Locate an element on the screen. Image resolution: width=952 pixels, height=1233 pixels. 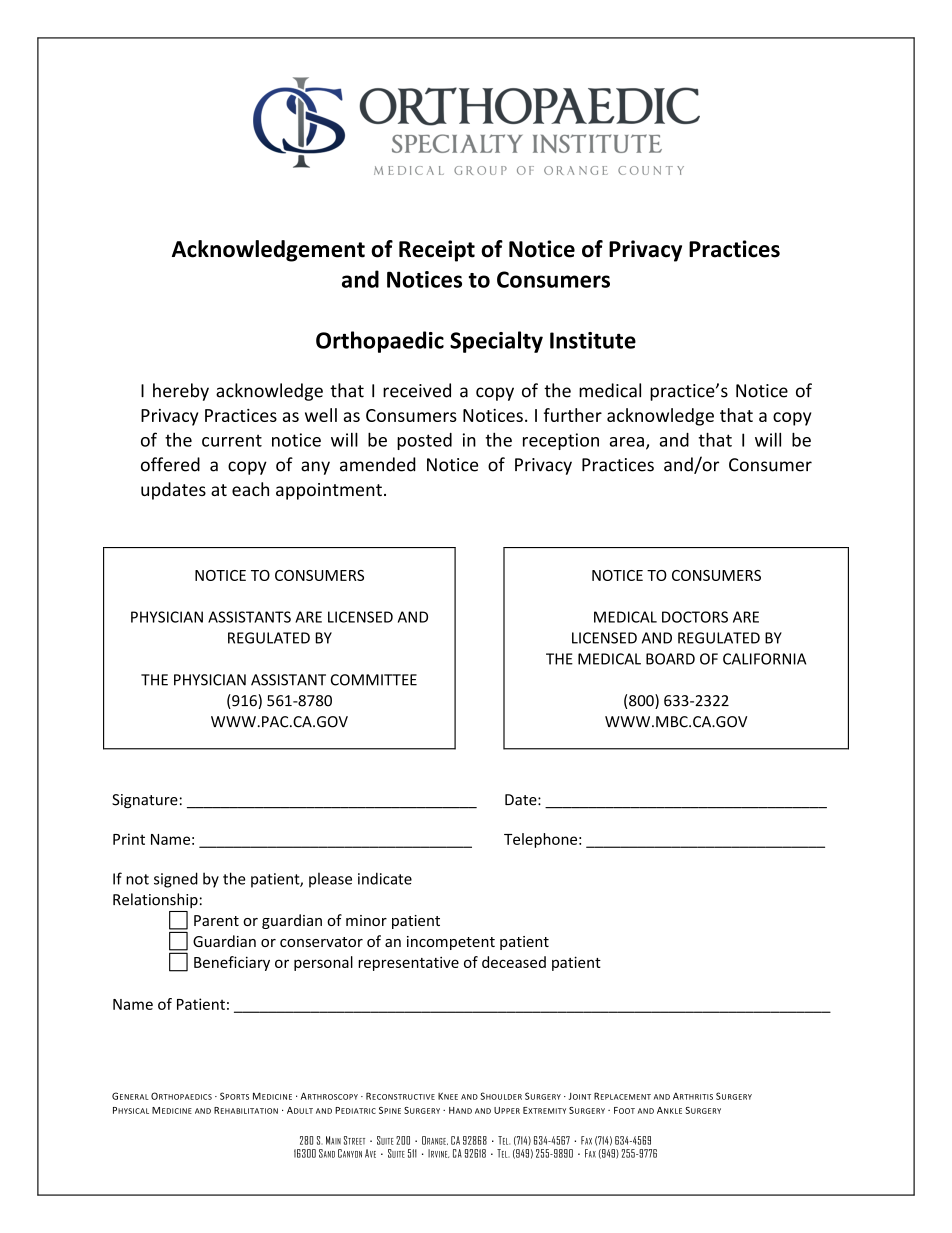
current is located at coordinates (232, 440).
